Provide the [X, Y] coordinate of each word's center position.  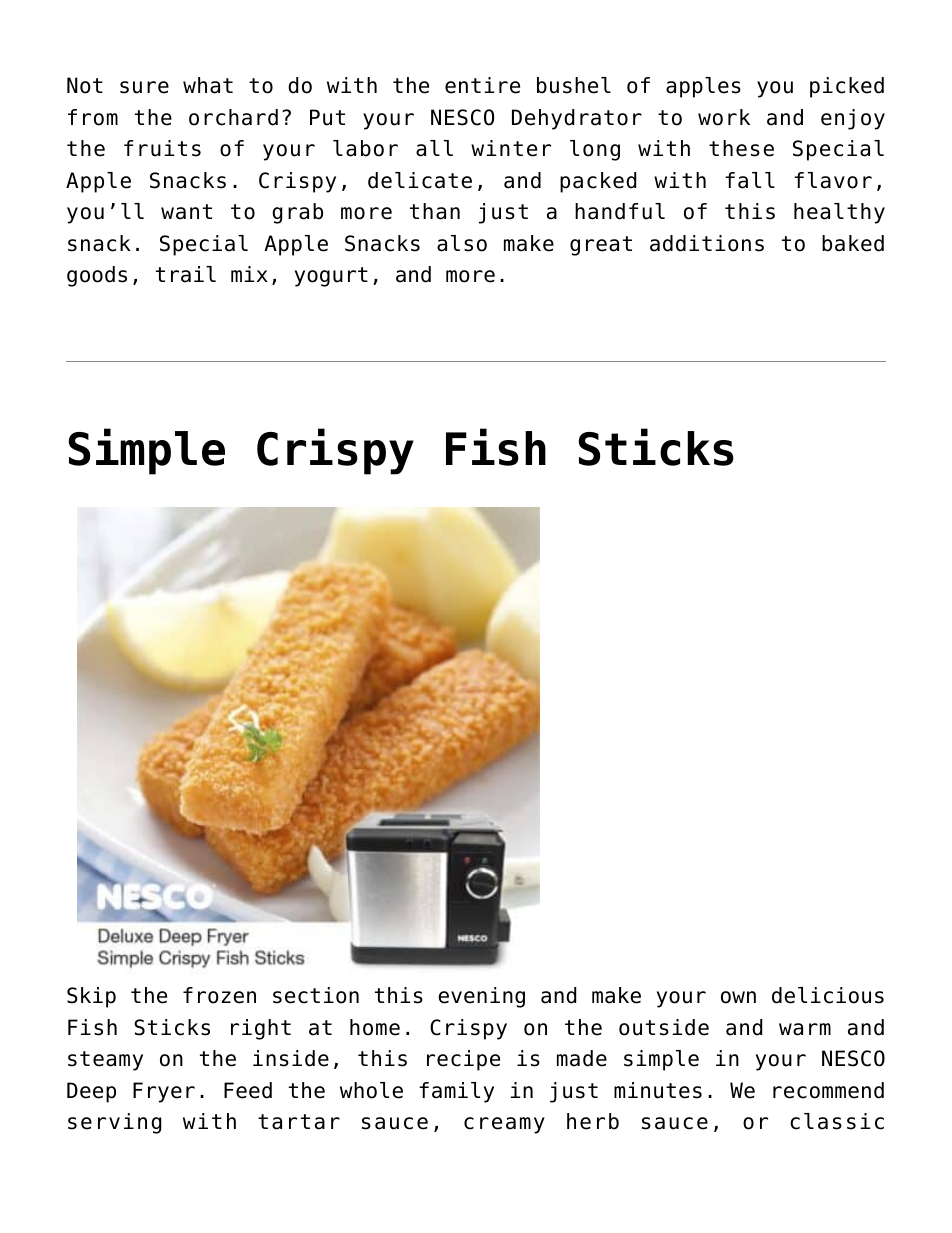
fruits [162, 148]
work [724, 117]
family [456, 1092]
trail [186, 274]
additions [707, 243]
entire [482, 85]
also [462, 243]
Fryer [164, 1092]
